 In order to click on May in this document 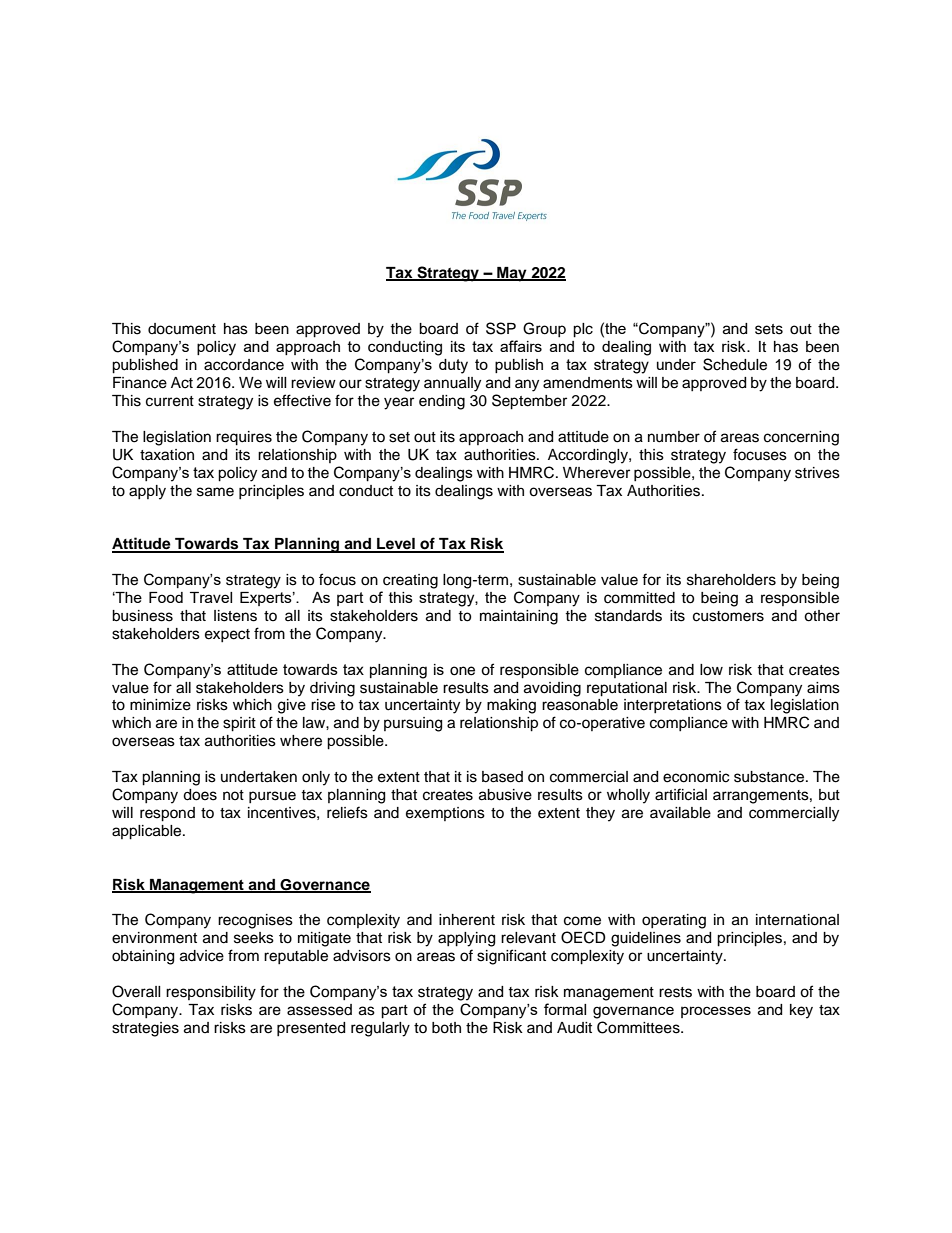, I will do `click(512, 274)`.
